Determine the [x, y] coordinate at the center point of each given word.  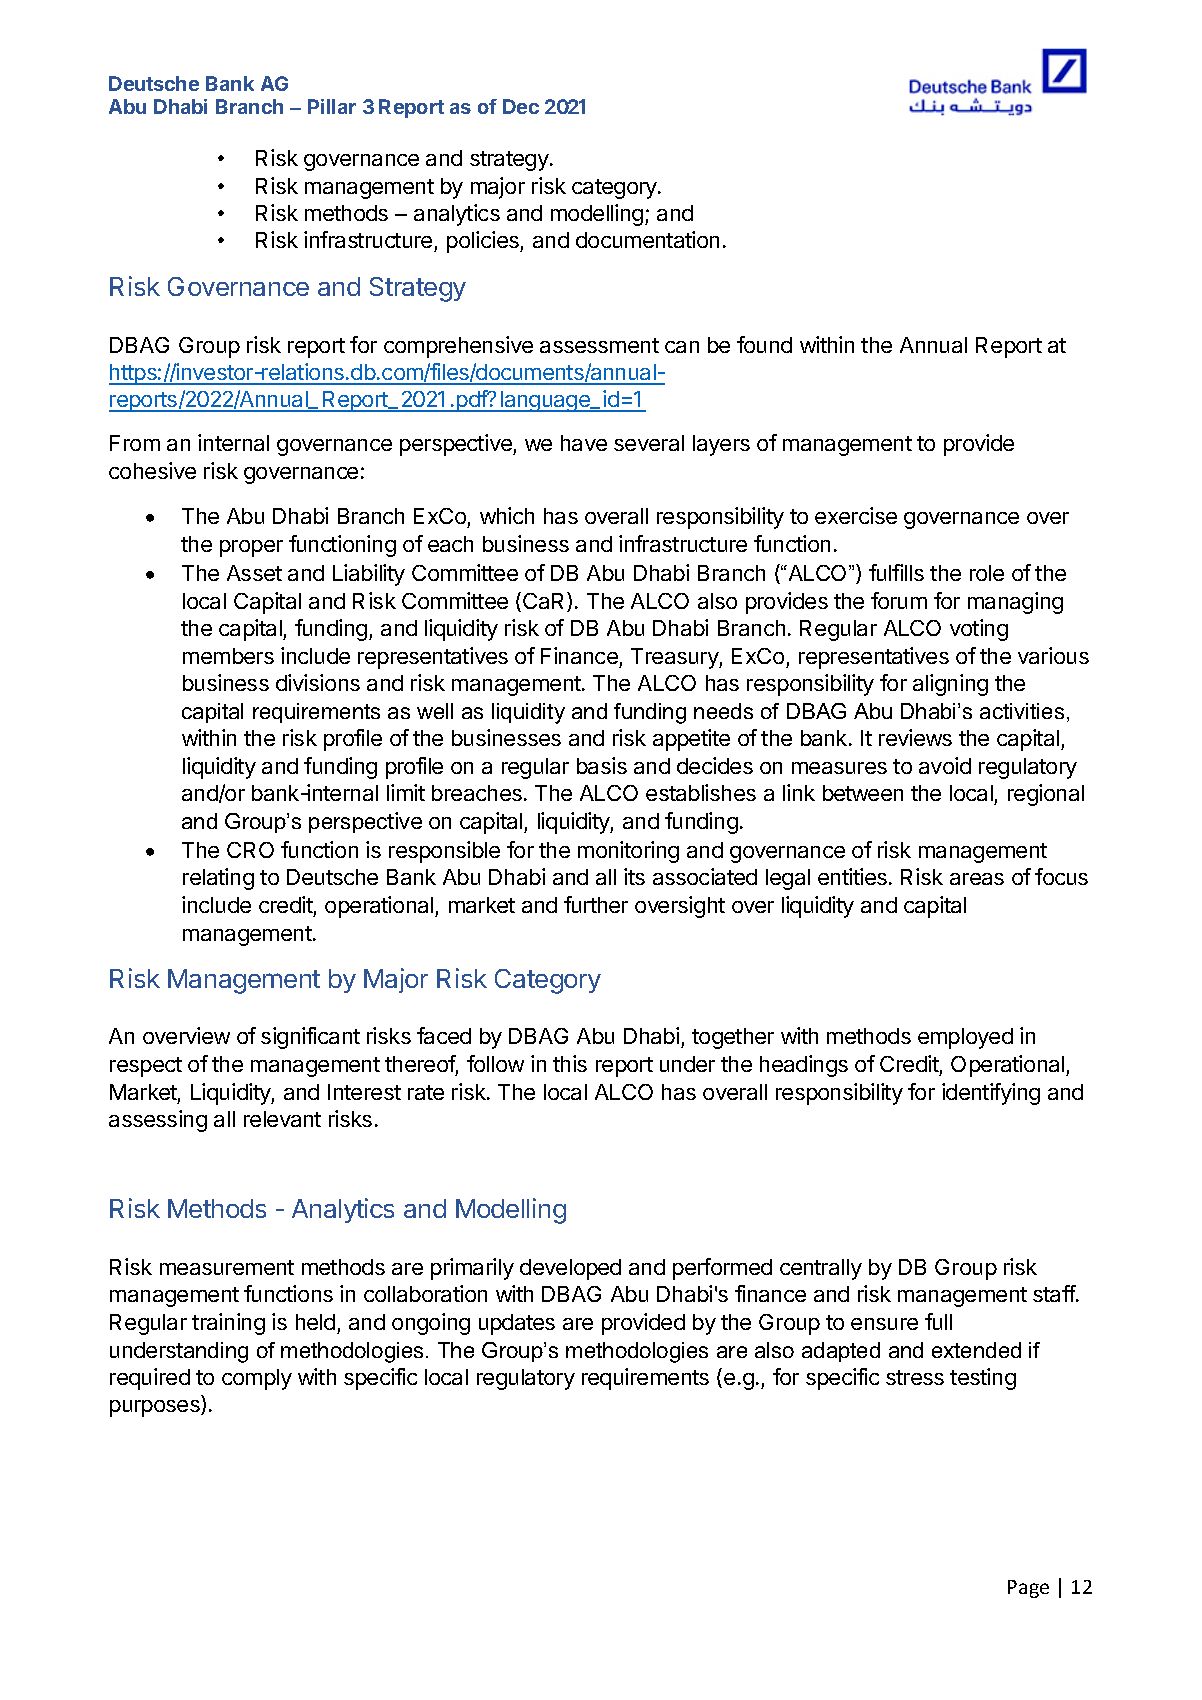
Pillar [332, 106]
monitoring [628, 852]
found [764, 344]
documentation [647, 239]
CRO [250, 850]
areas [977, 879]
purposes [156, 1408]
